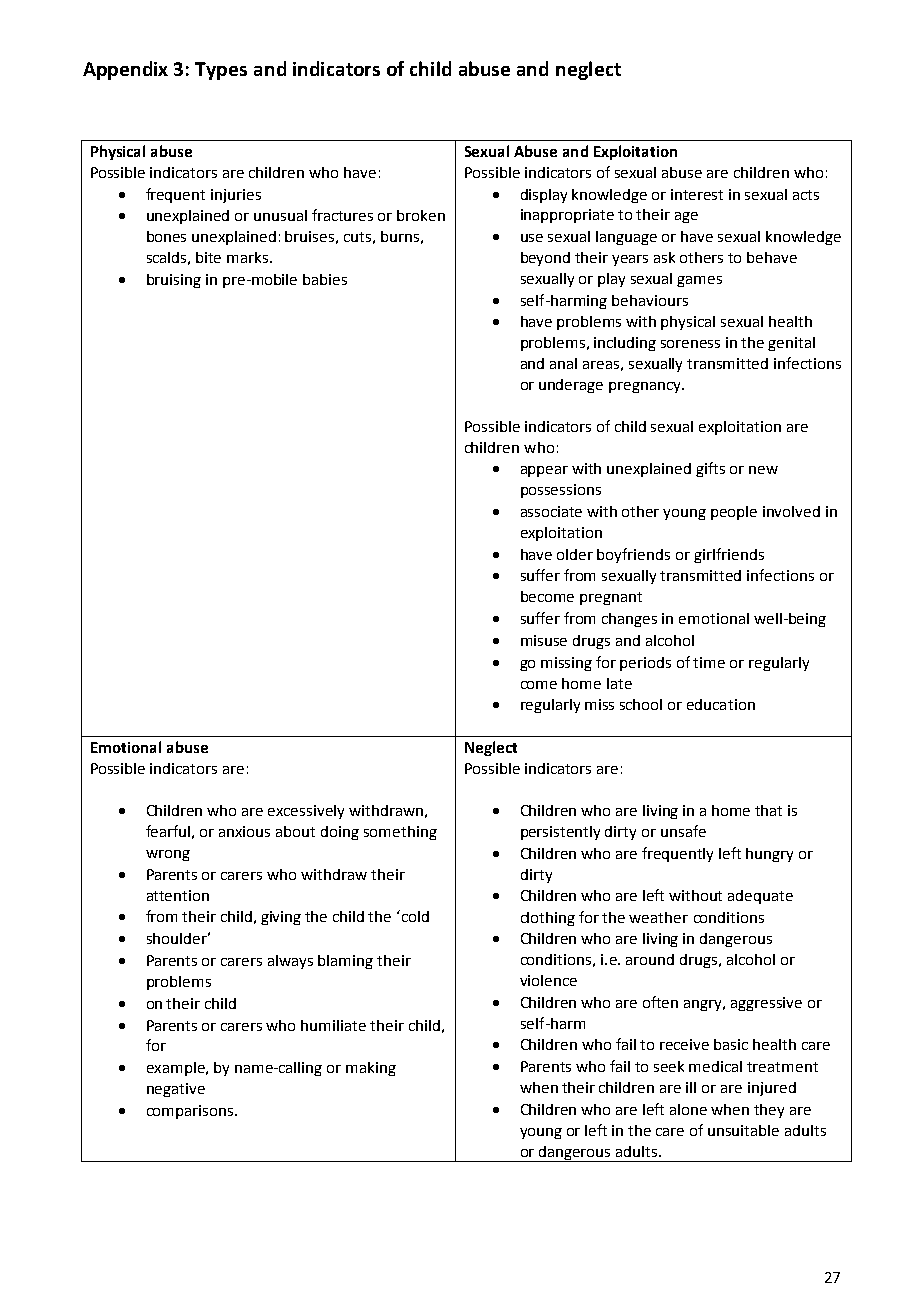 Image resolution: width=924 pixels, height=1308 pixels. I want to click on interest, so click(697, 194).
